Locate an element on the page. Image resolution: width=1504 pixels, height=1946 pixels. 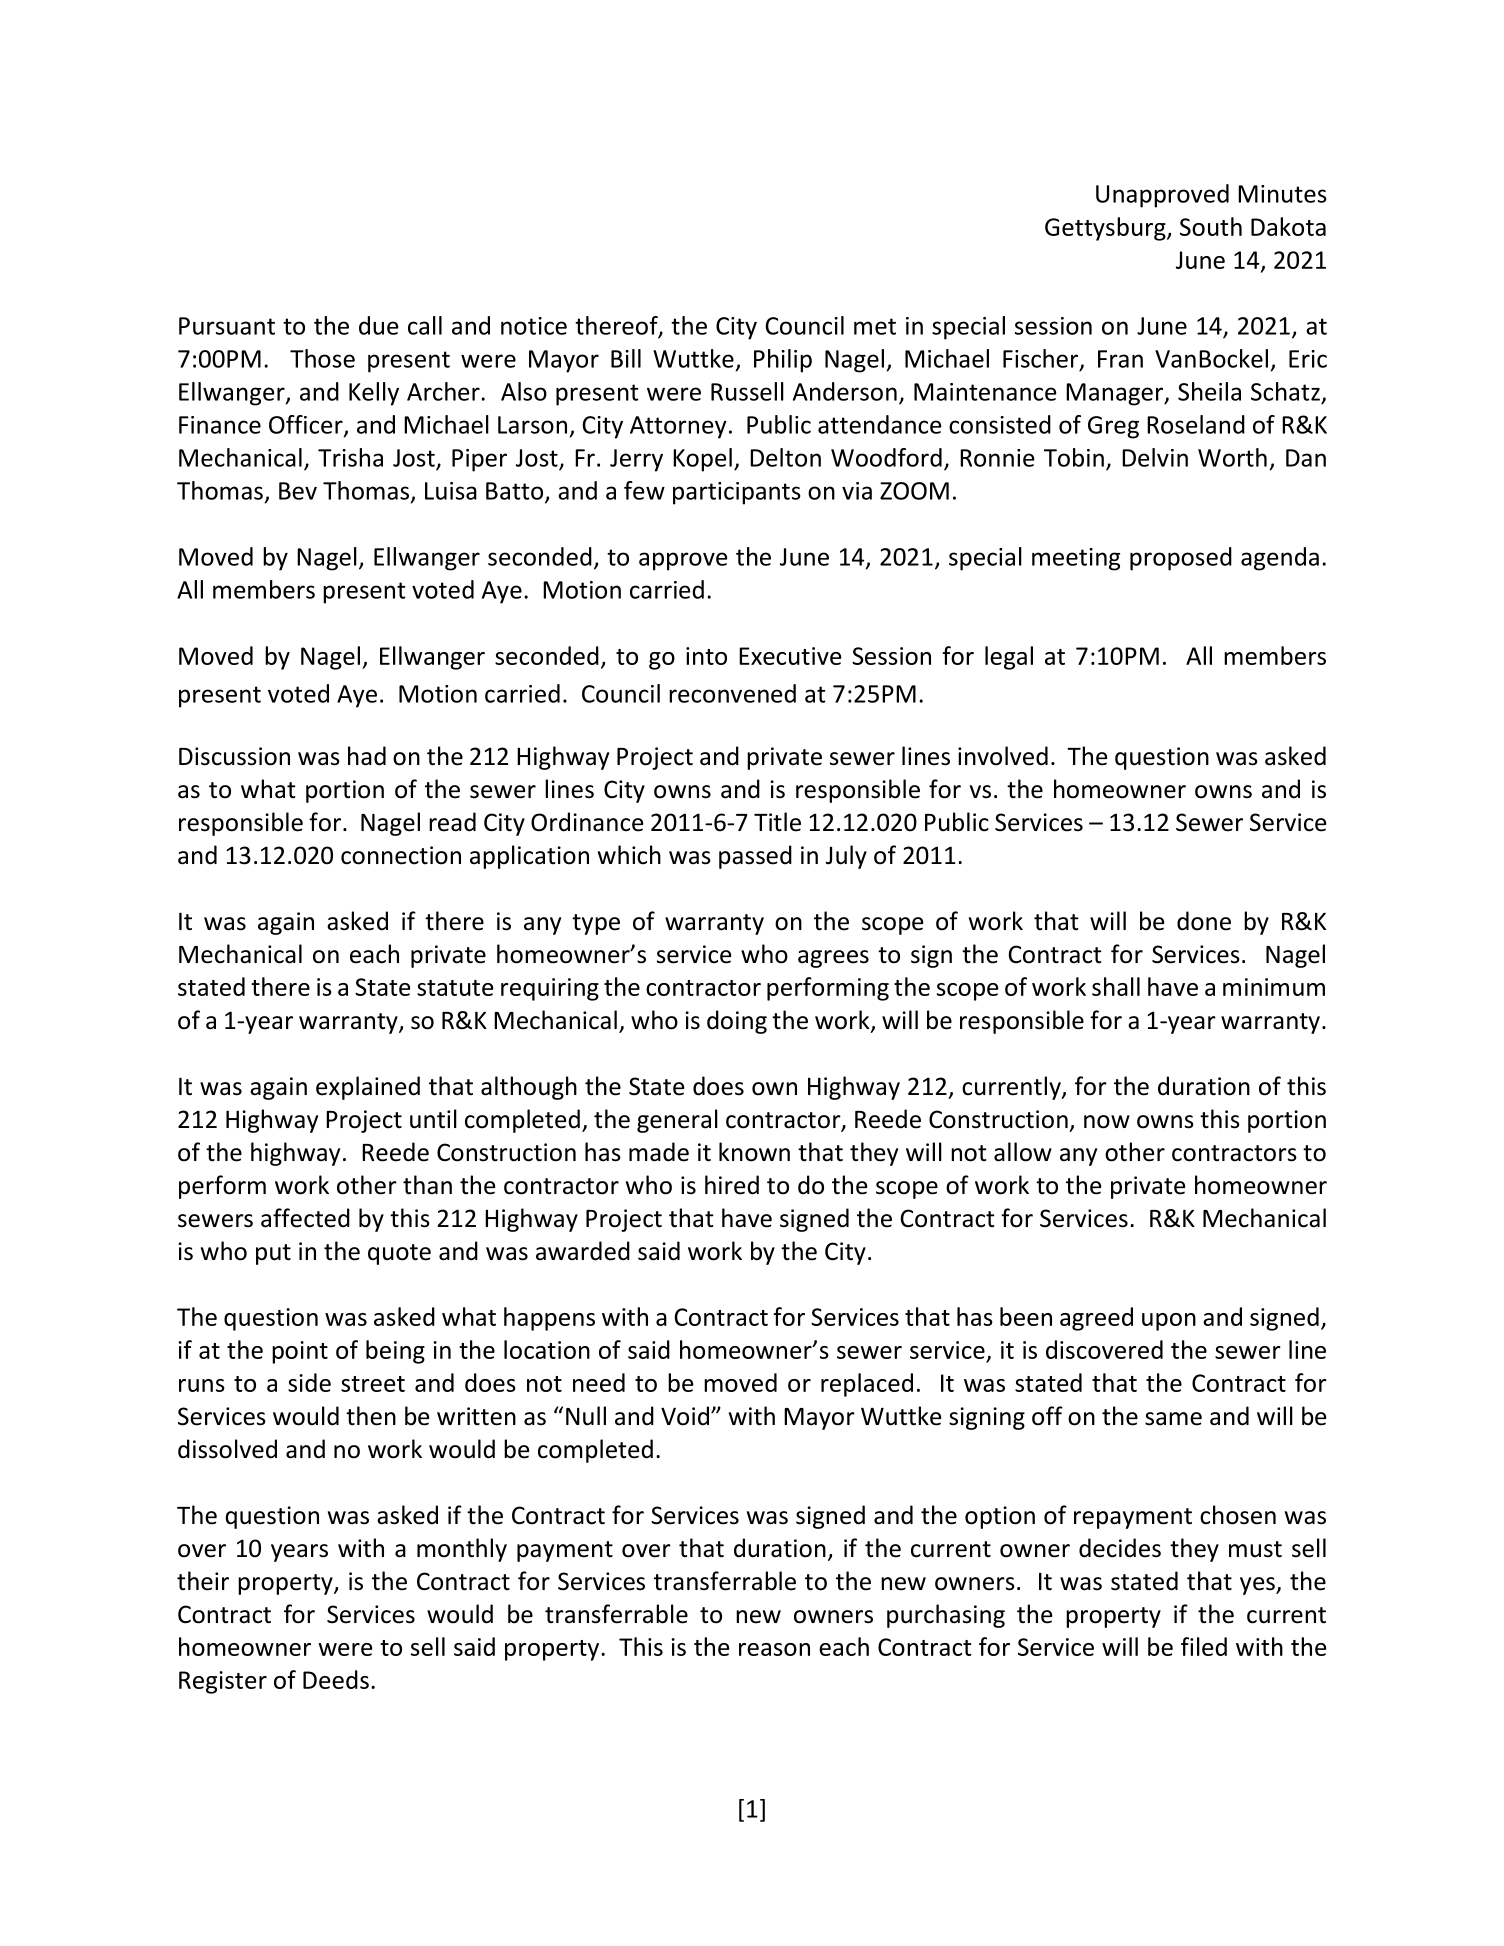
Deeds is located at coordinates (336, 1679).
